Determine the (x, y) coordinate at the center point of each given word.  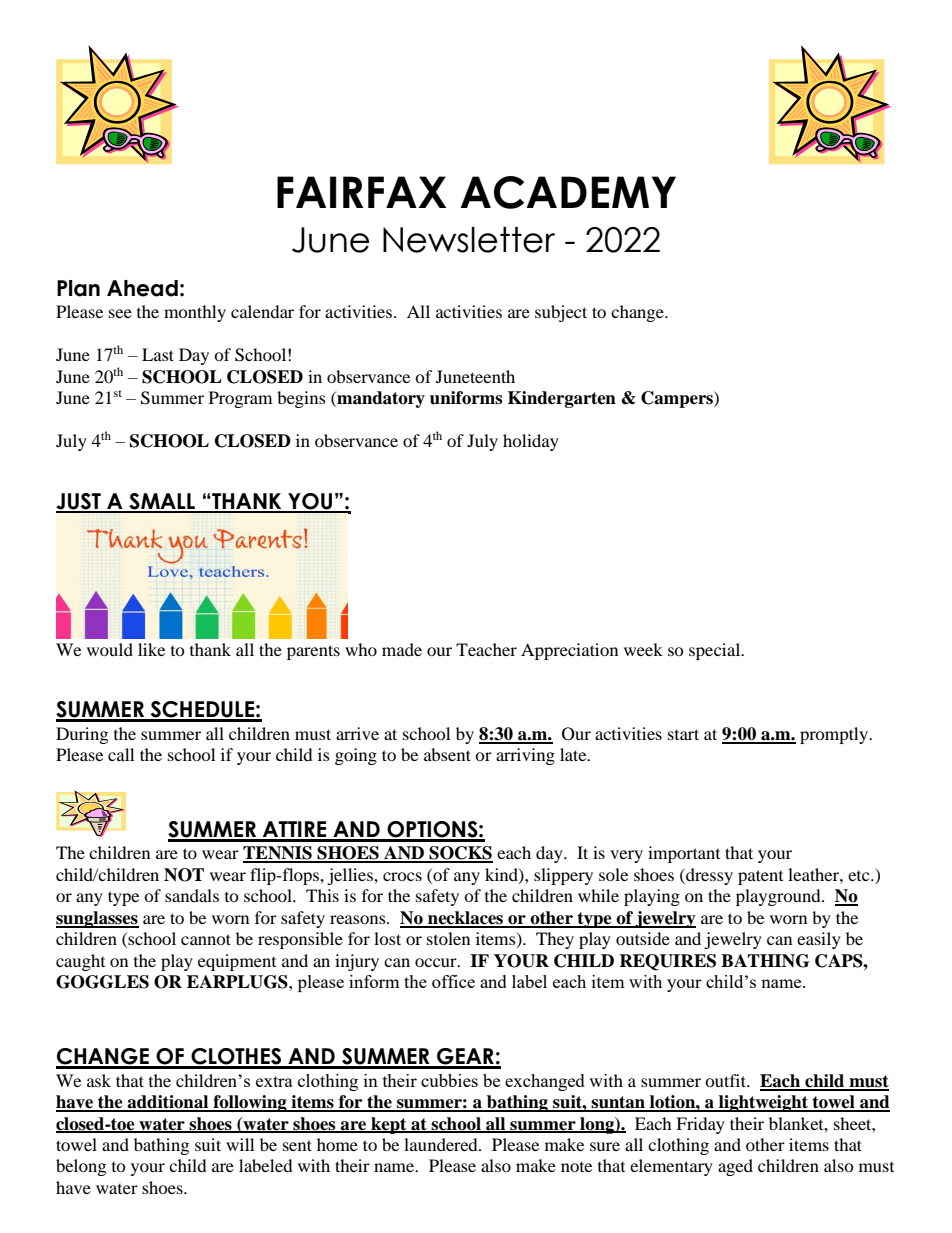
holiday (531, 442)
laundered (442, 1144)
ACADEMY (568, 192)
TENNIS (278, 854)
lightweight (764, 1103)
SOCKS (460, 854)
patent (760, 877)
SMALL (162, 502)
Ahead (142, 288)
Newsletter (469, 240)
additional (168, 1103)
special (716, 651)
